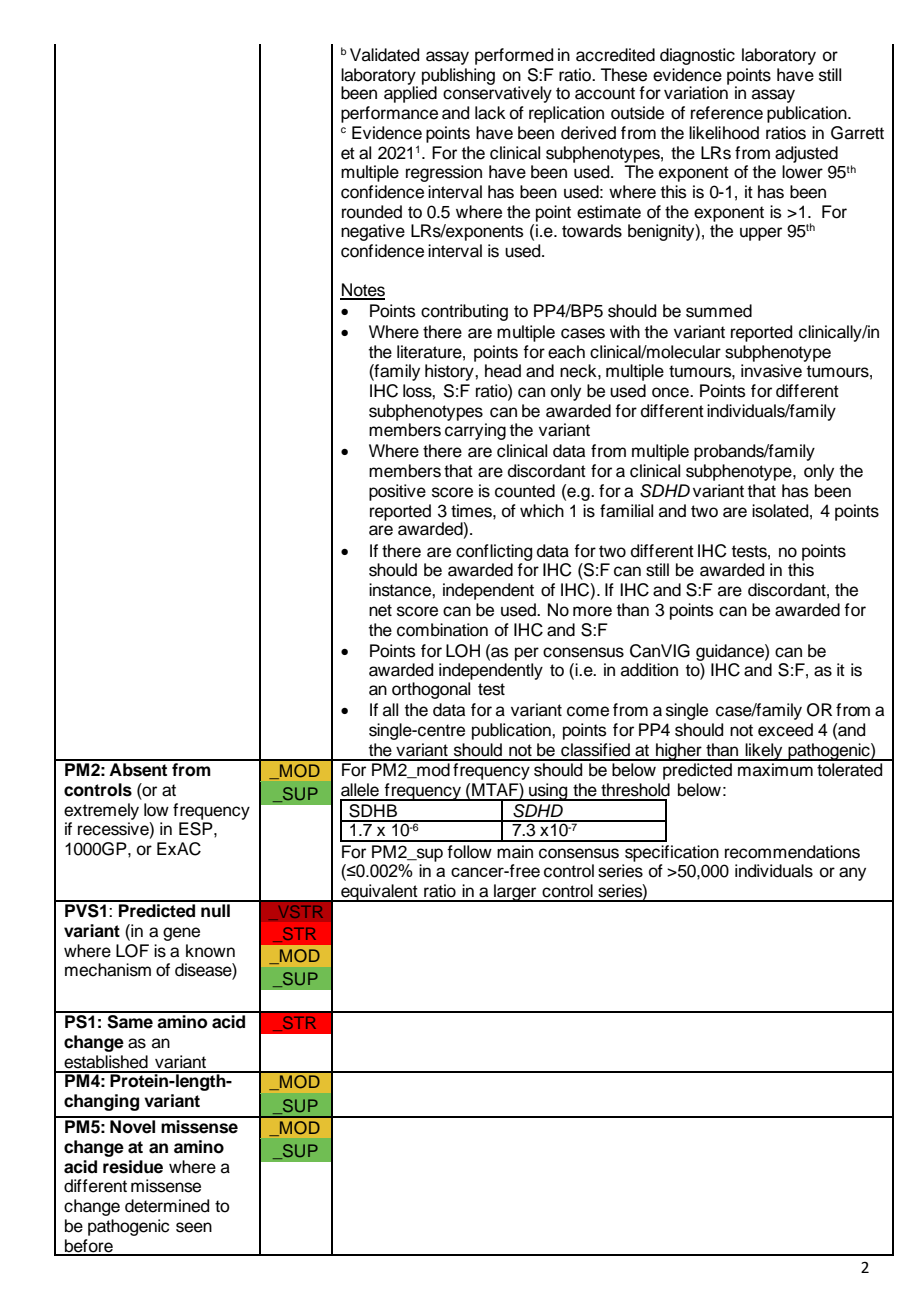 The width and height of the document is (924, 1309). I want to click on Validated, so click(384, 55).
